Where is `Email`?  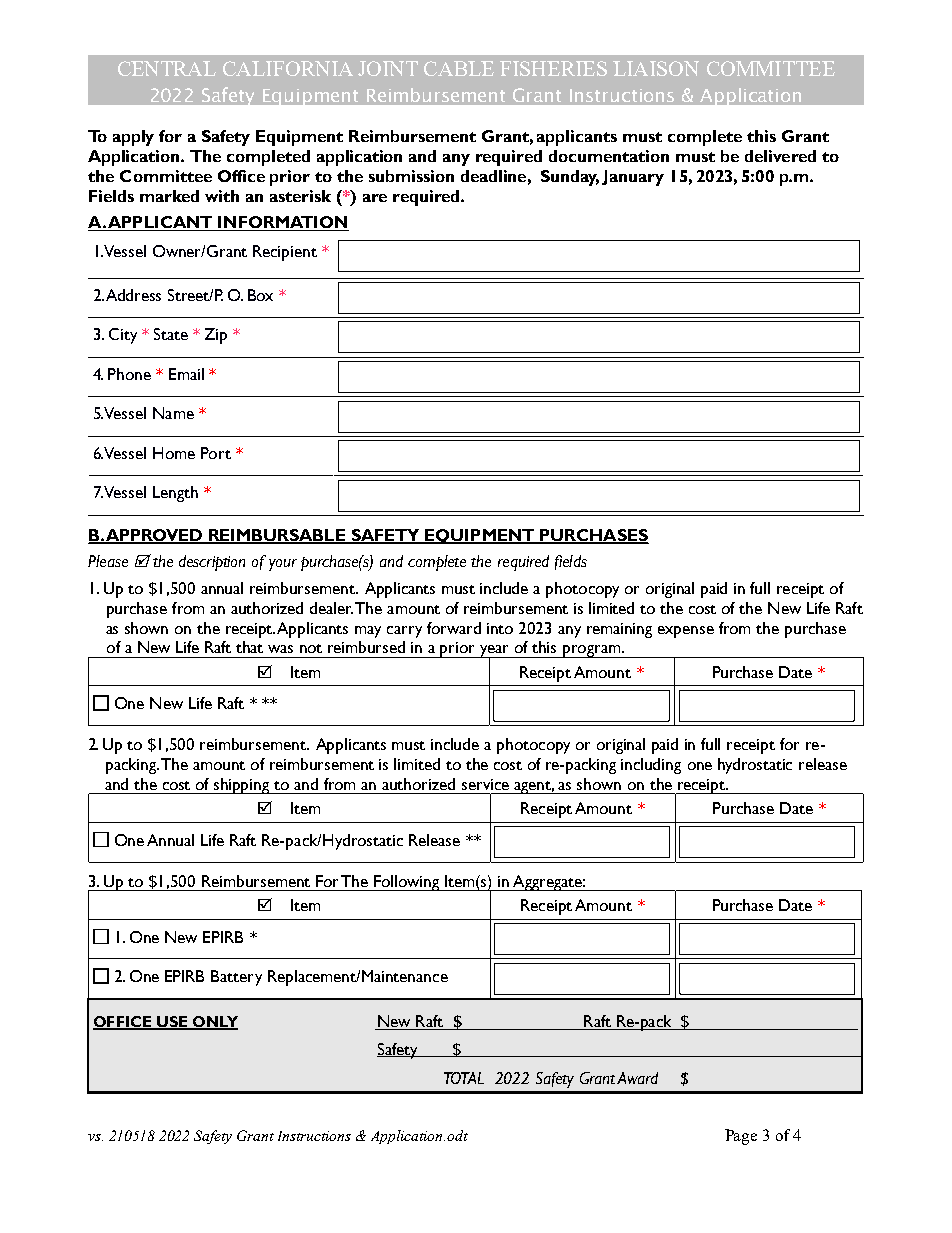 Email is located at coordinates (186, 374).
